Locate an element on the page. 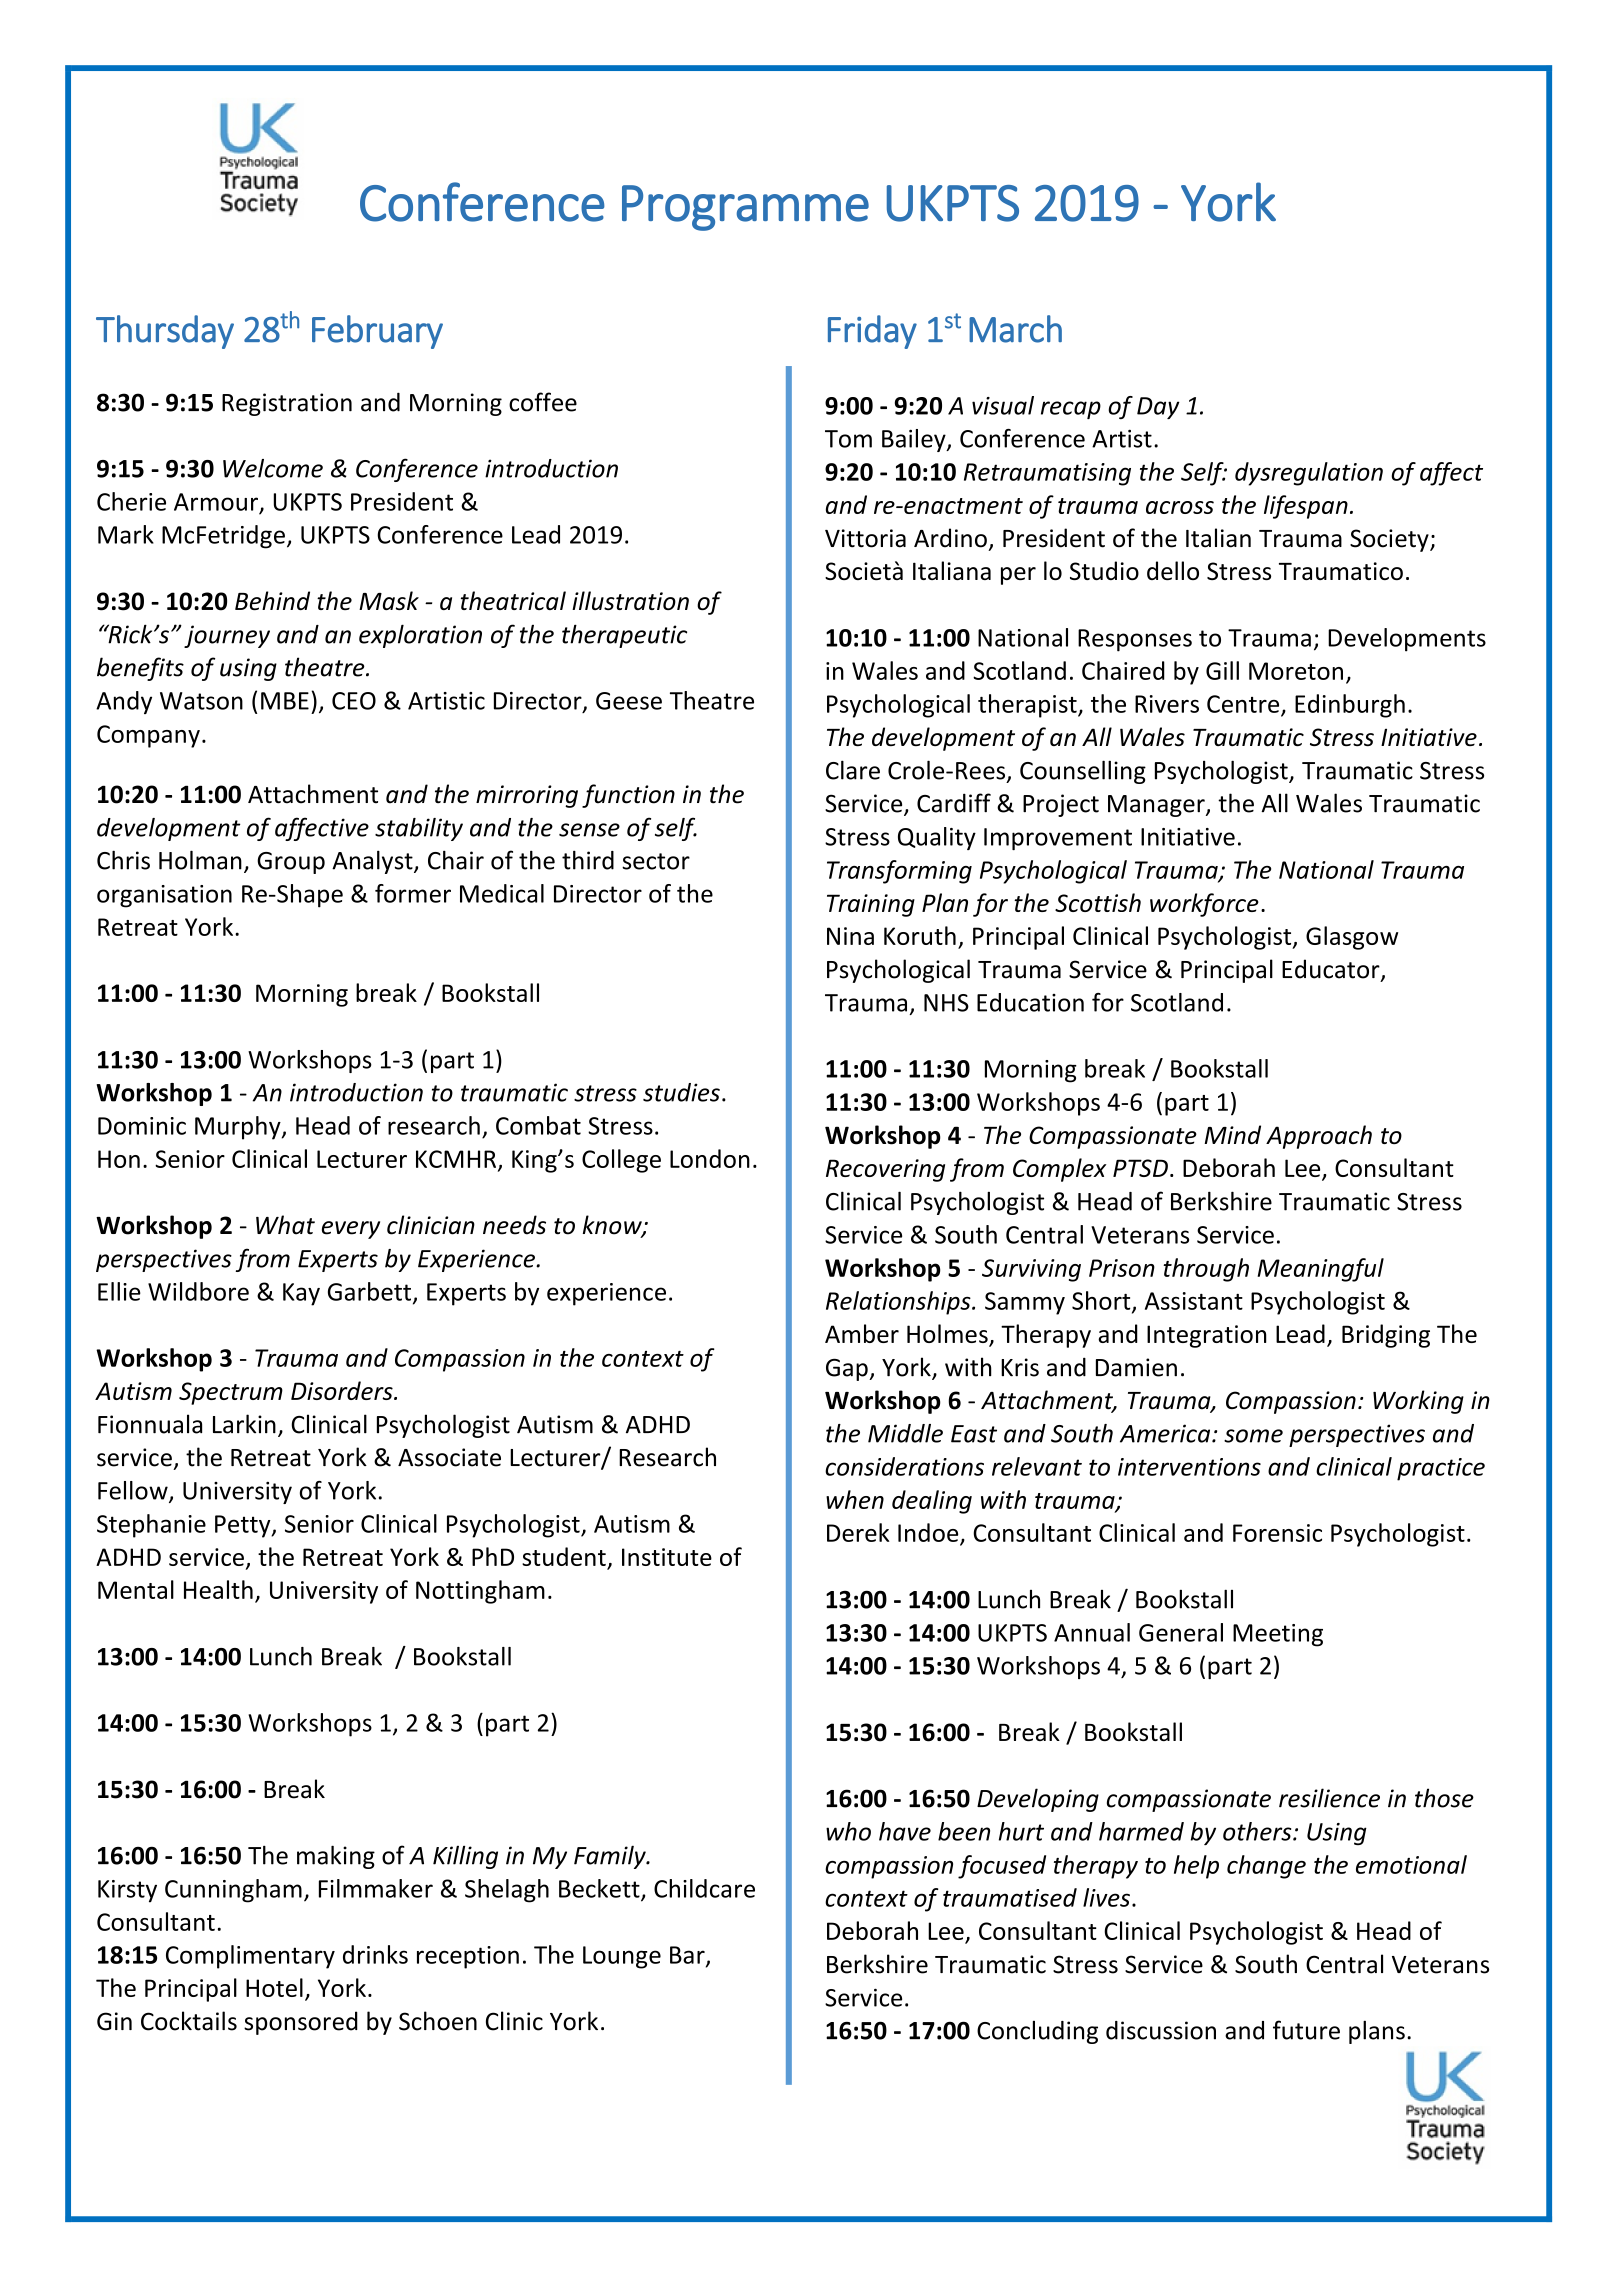 Image resolution: width=1617 pixels, height=2287 pixels. Group is located at coordinates (291, 863).
